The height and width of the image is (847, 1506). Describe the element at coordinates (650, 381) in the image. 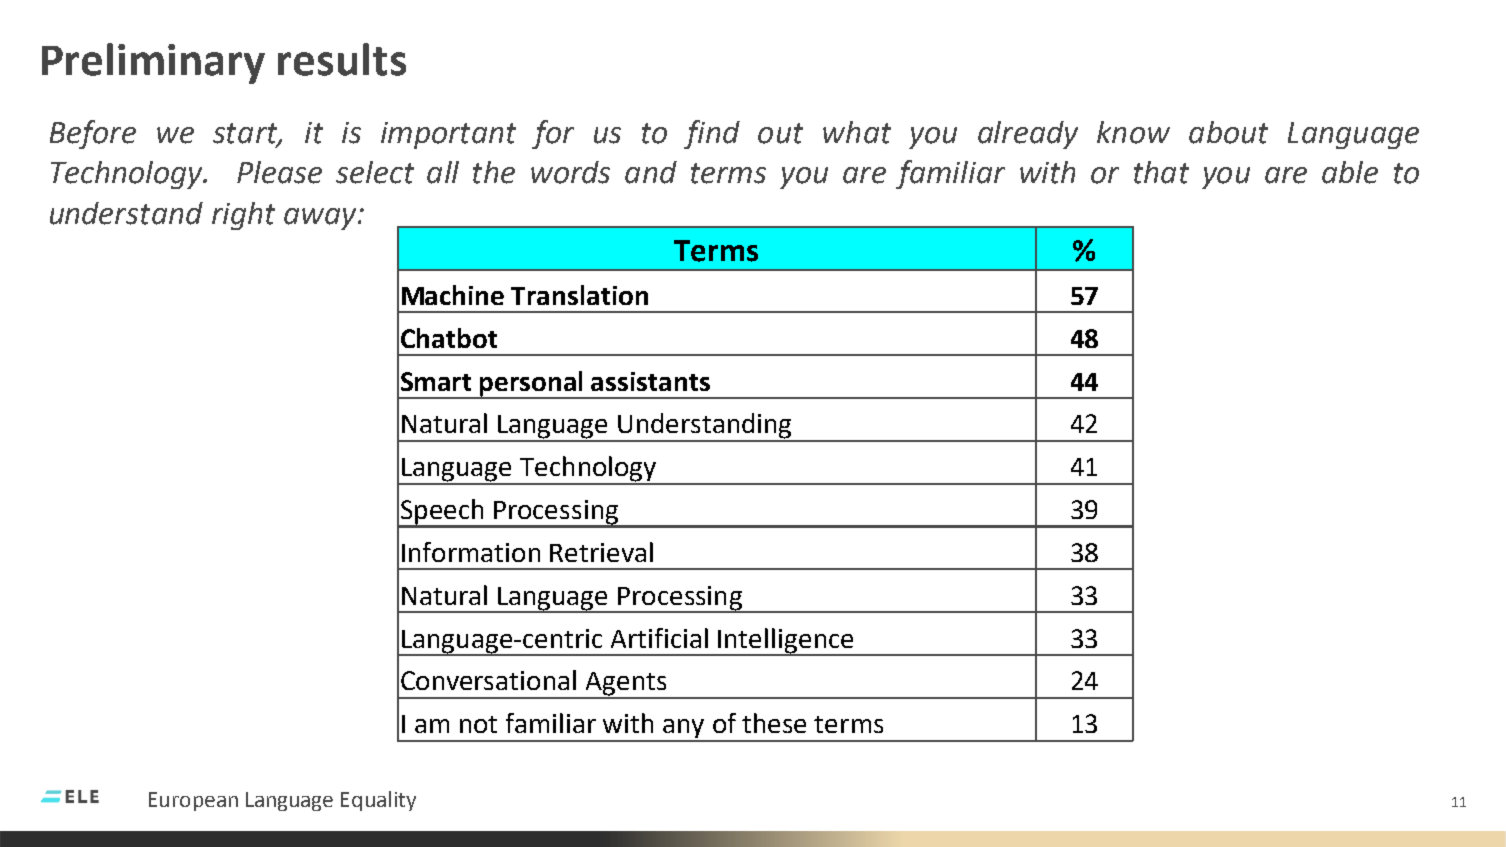

I see `assistants` at that location.
